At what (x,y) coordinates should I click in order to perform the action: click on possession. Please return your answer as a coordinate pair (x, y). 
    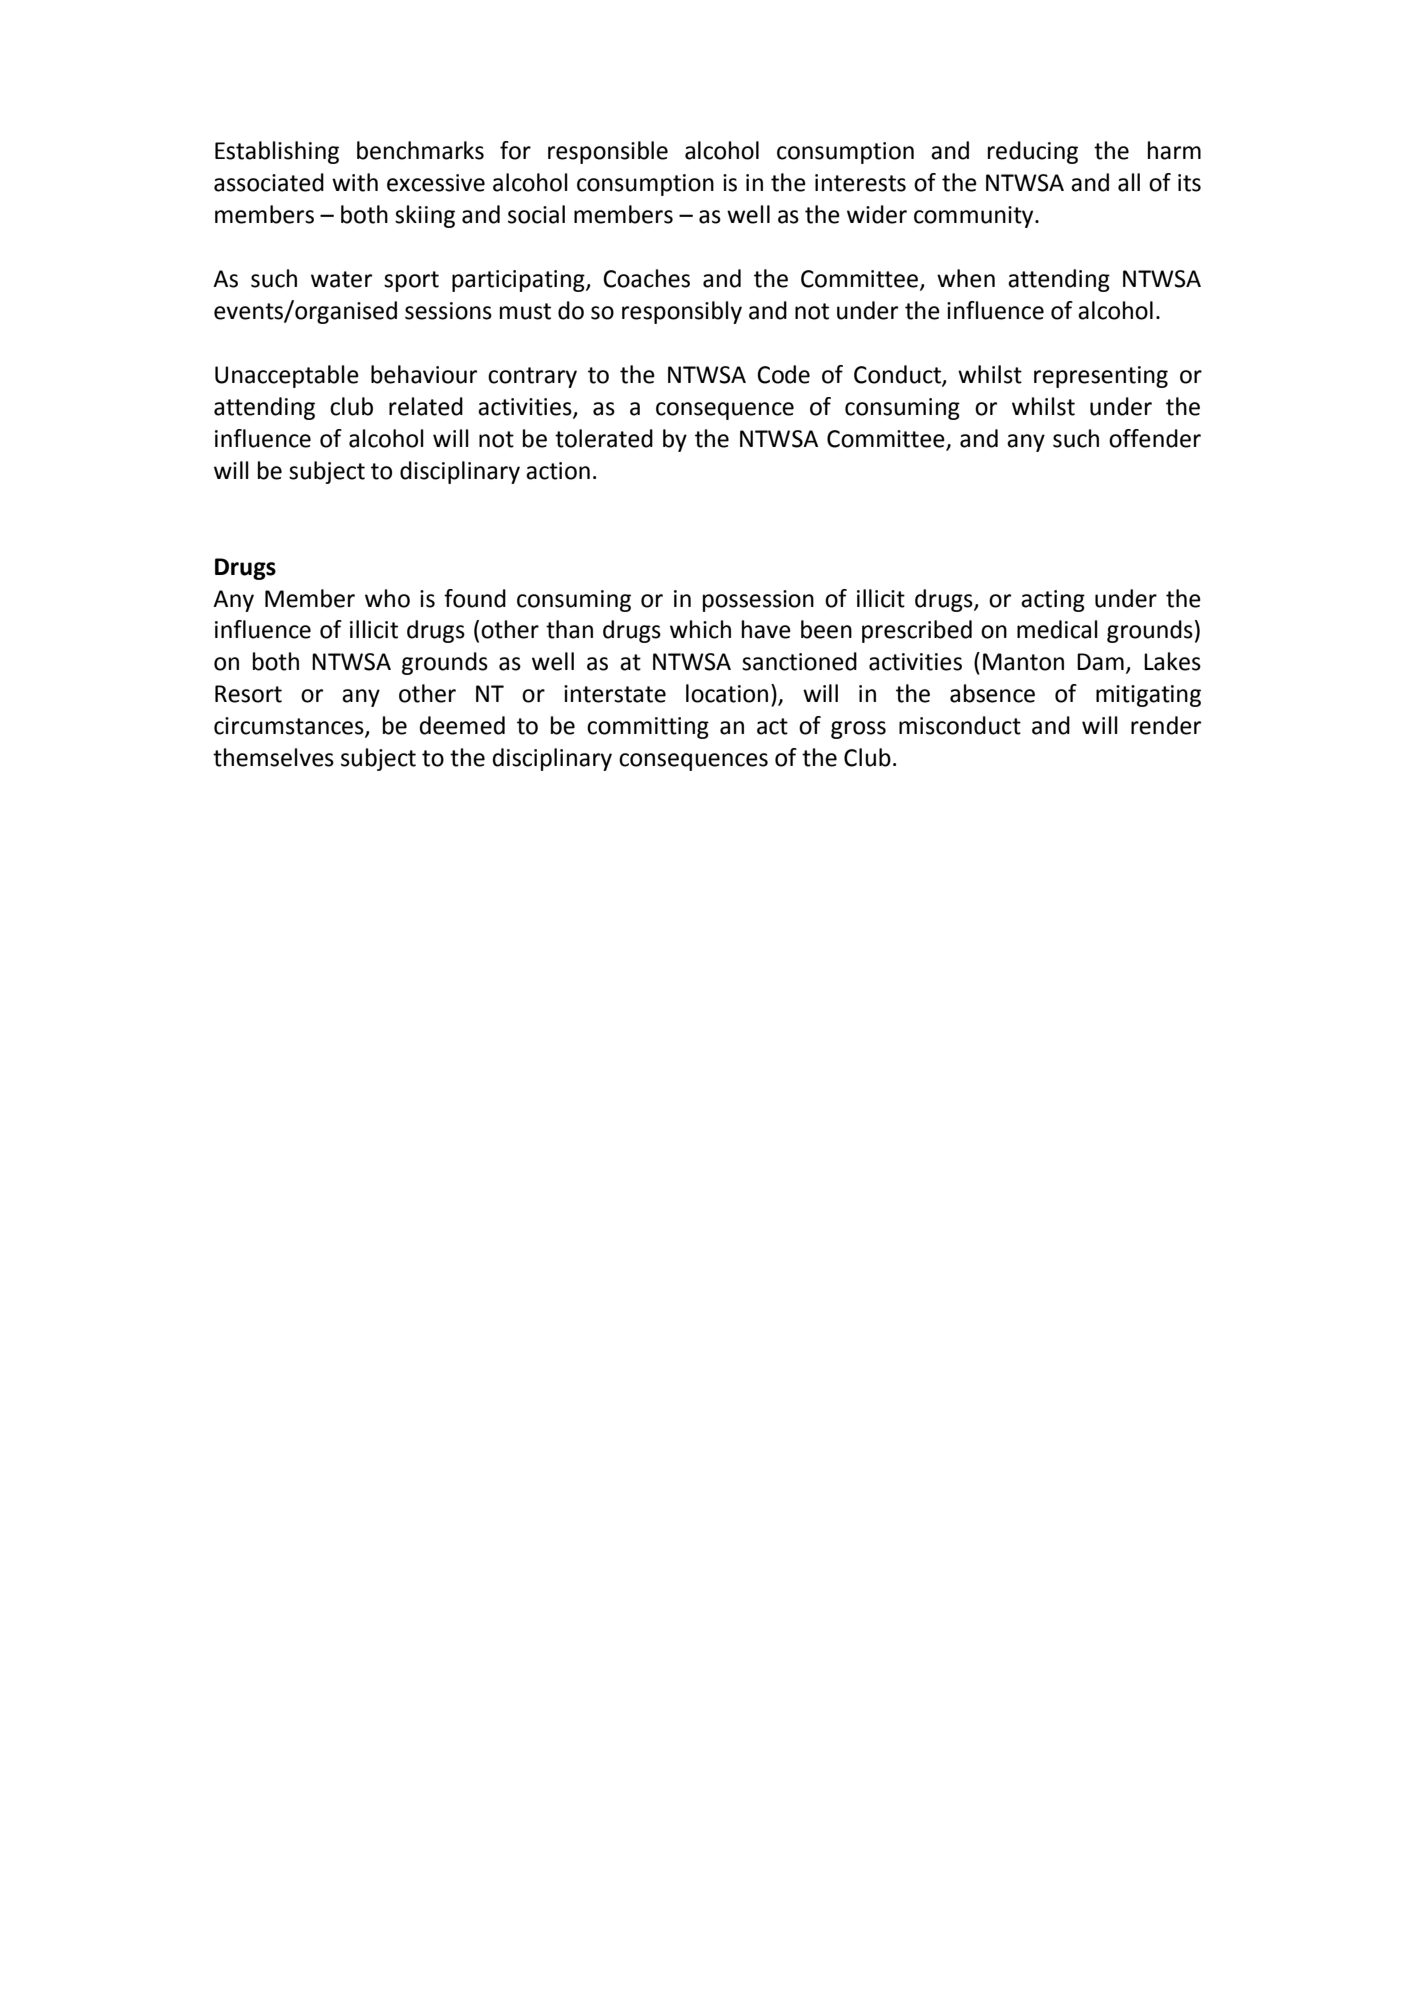
    Looking at the image, I should click on (758, 601).
